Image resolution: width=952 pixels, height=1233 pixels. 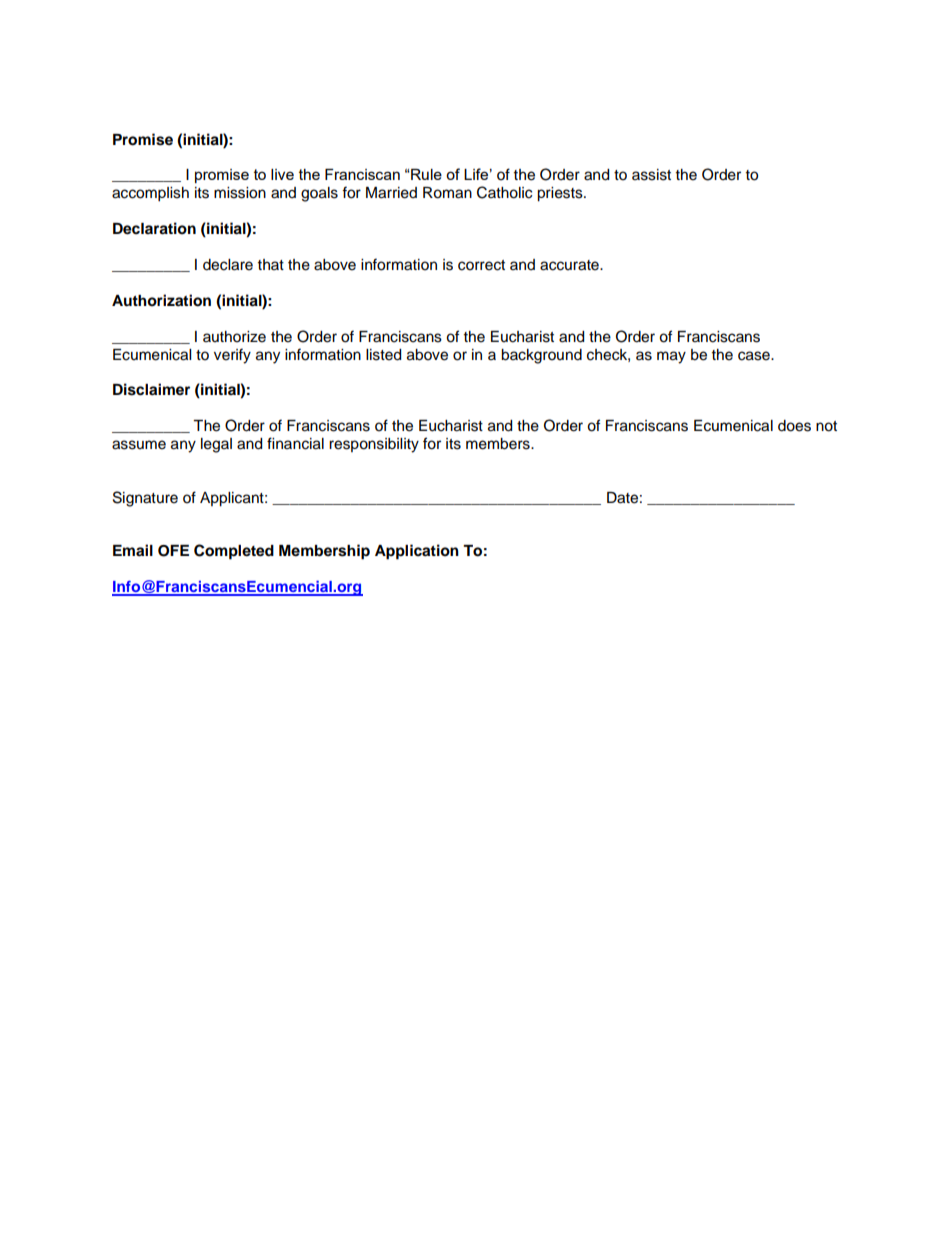 What do you see at coordinates (234, 552) in the document?
I see `Completed` at bounding box center [234, 552].
